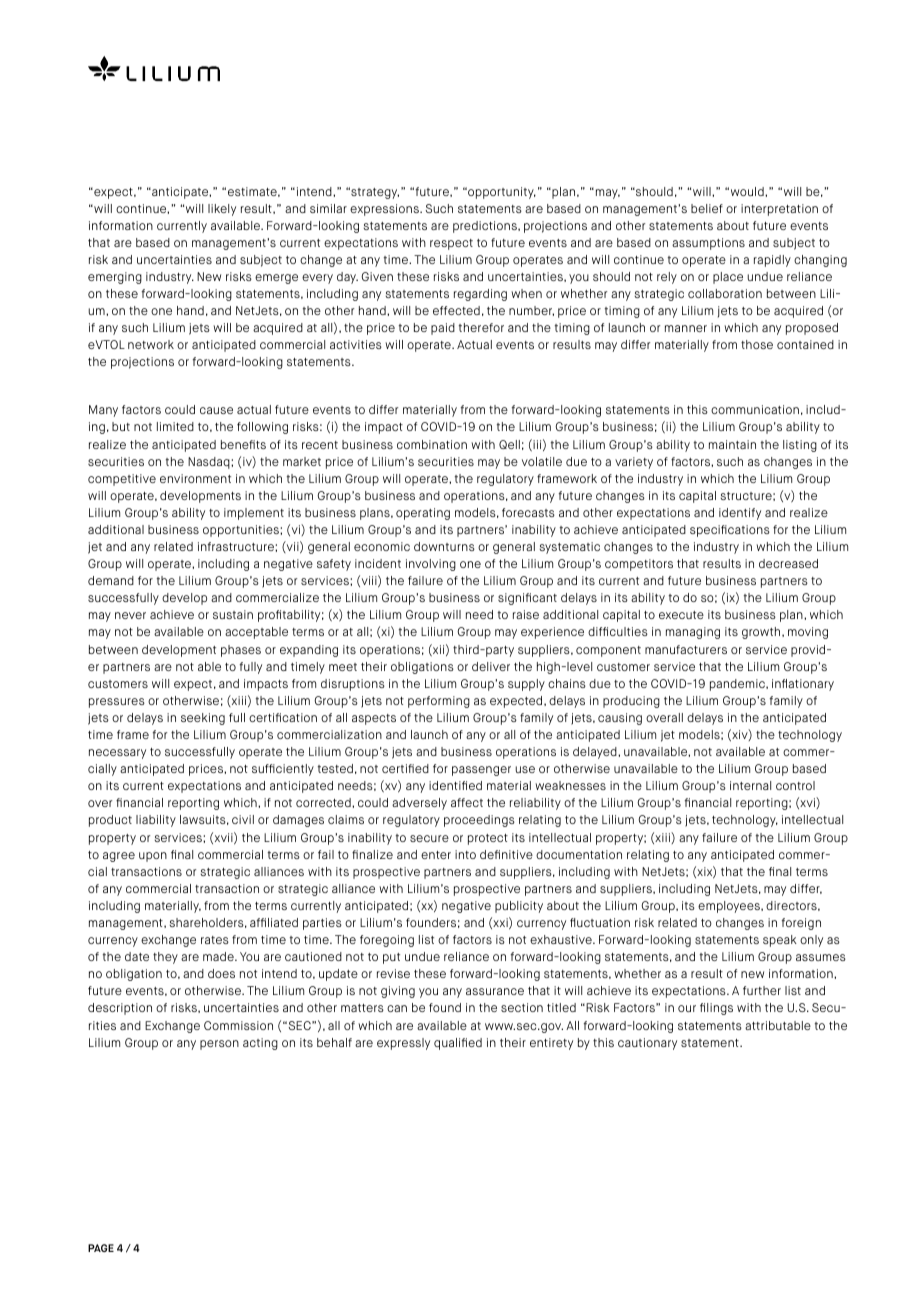  What do you see at coordinates (222, 210) in the screenshot?
I see `likely` at bounding box center [222, 210].
